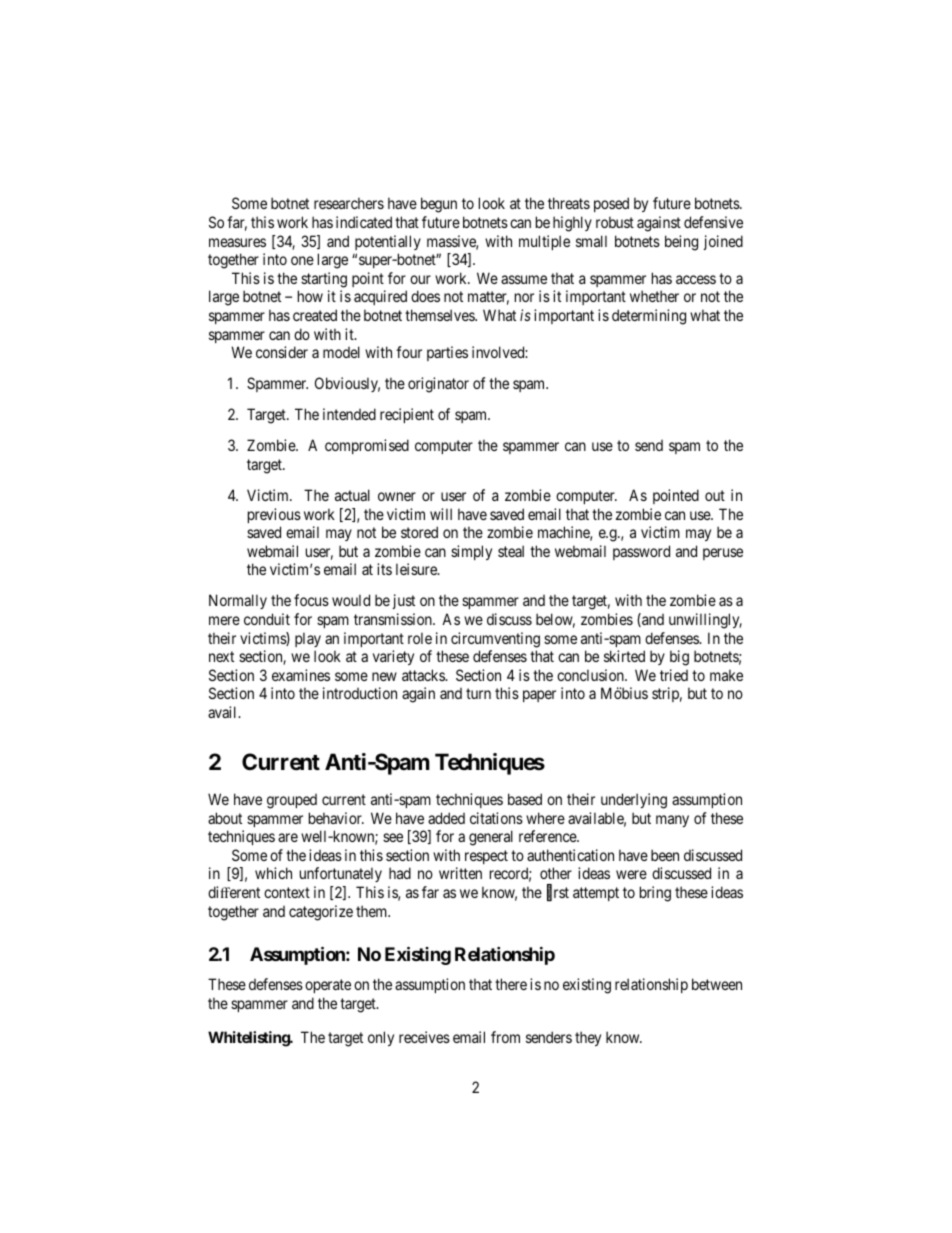  I want to click on based, so click(525, 799).
